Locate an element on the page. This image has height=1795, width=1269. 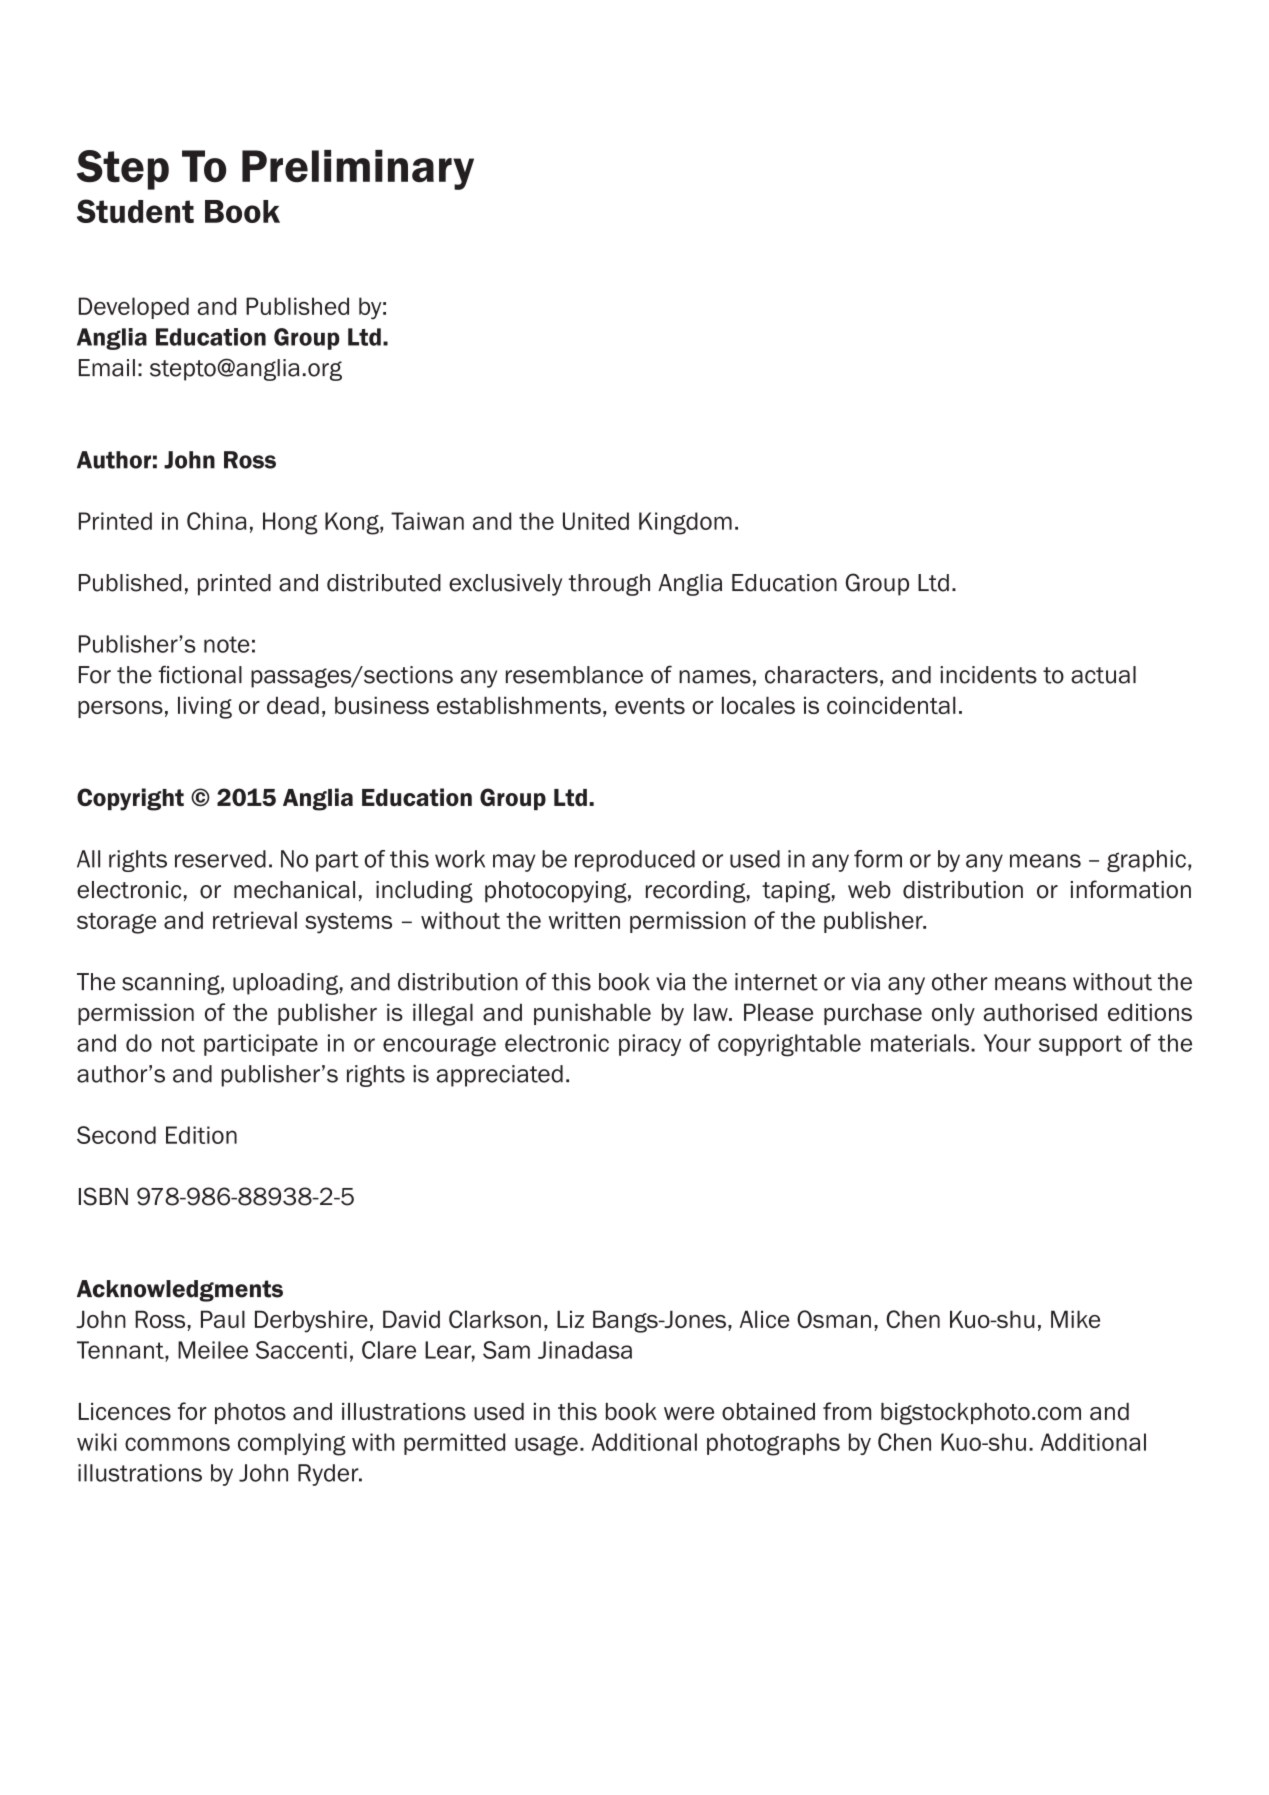
United is located at coordinates (596, 521).
